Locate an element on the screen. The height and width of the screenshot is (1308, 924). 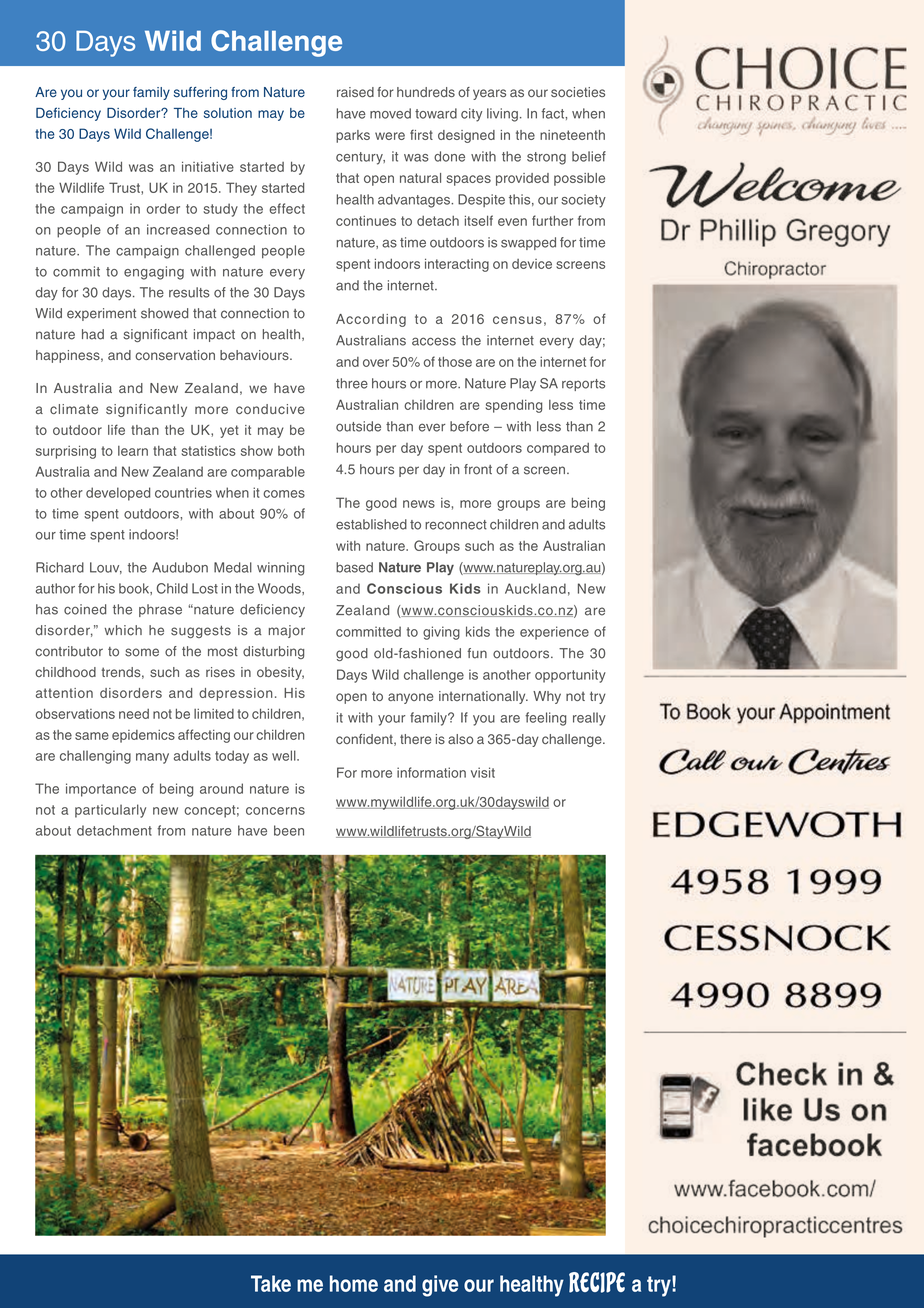
particularly is located at coordinates (110, 811).
